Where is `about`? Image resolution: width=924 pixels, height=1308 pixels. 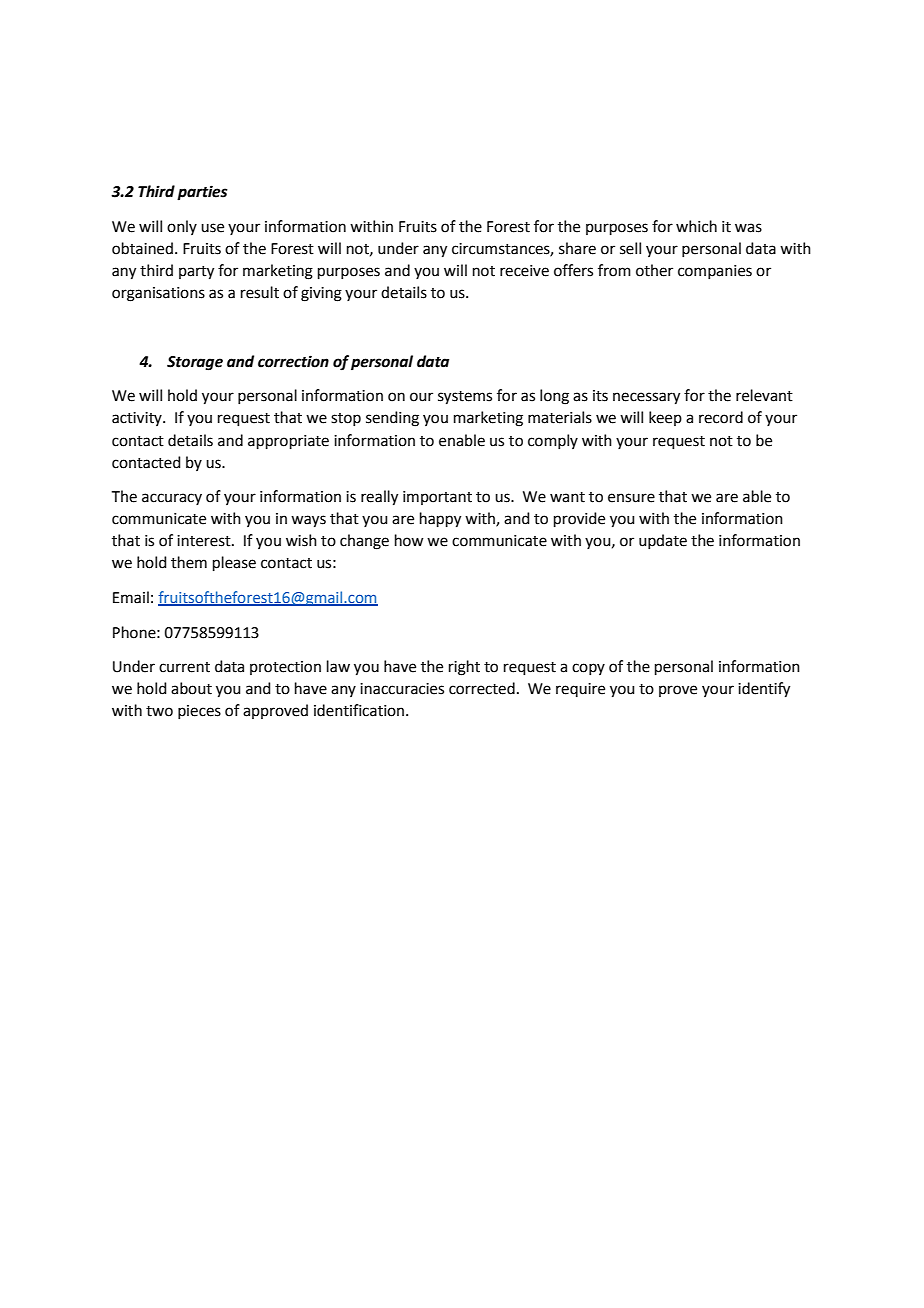
about is located at coordinates (191, 688).
